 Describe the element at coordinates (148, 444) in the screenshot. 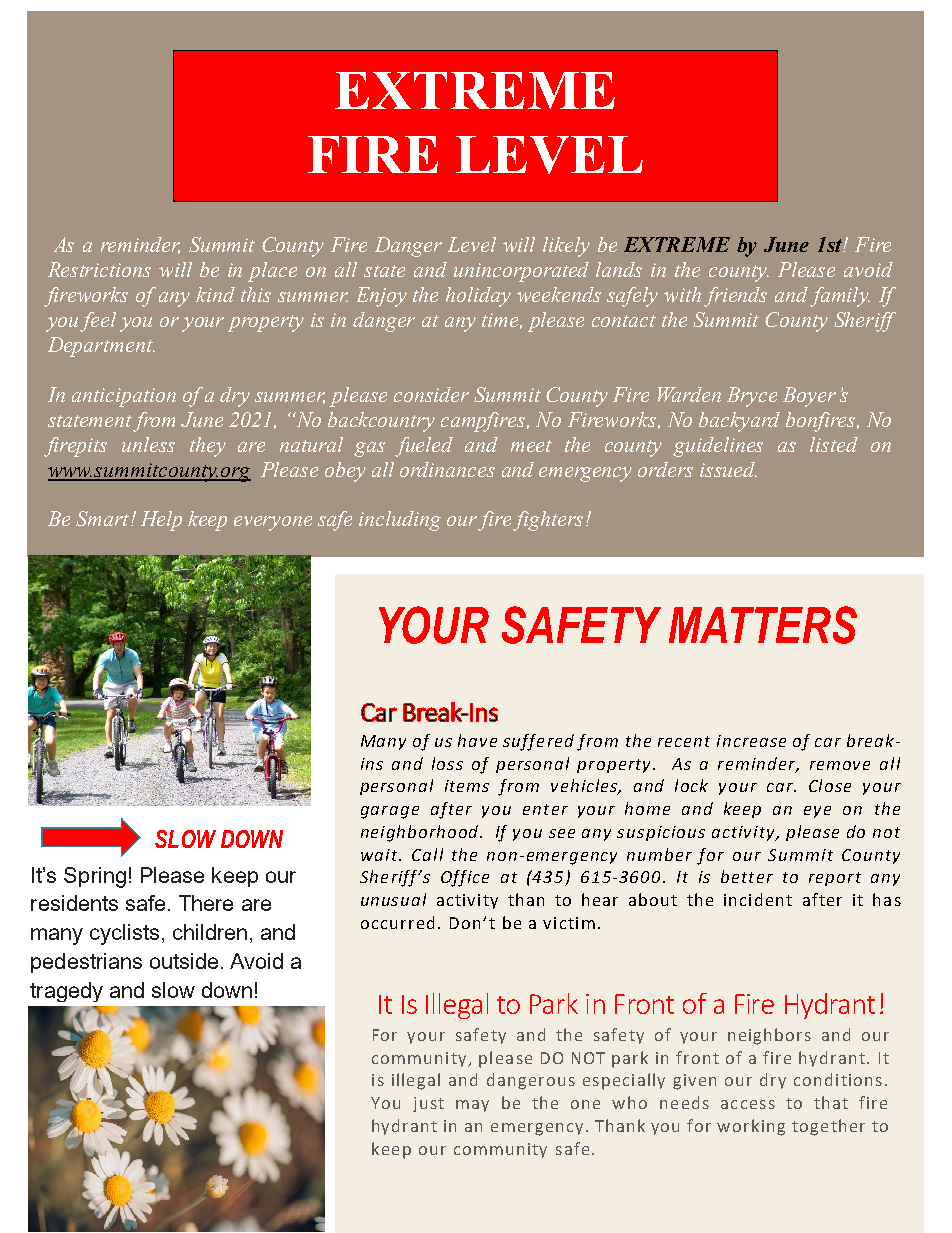

I see `unless` at that location.
